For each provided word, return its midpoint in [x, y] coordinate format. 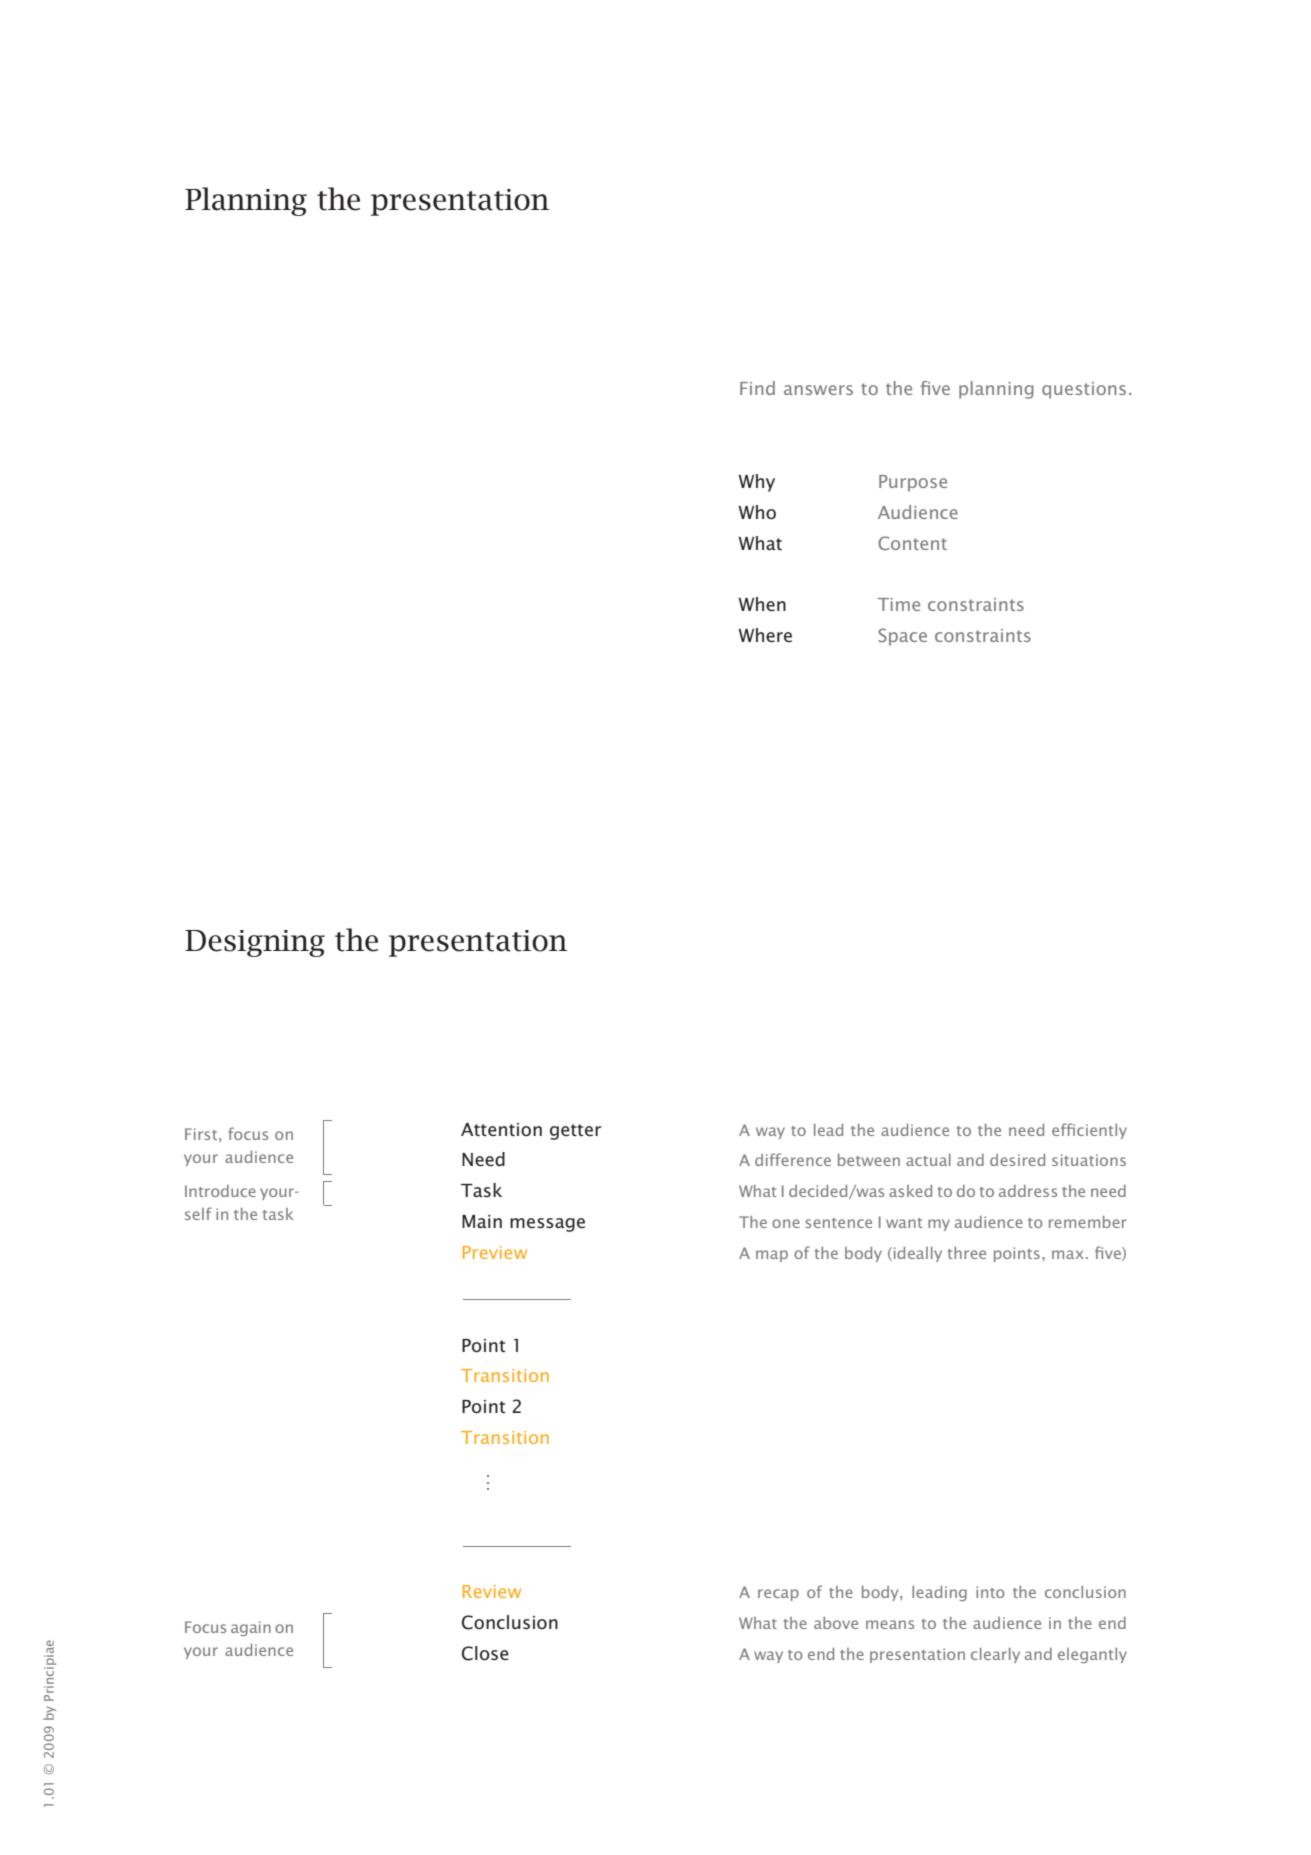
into [990, 1592]
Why [756, 483]
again [251, 1628]
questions [1084, 390]
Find [757, 388]
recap [778, 1595]
